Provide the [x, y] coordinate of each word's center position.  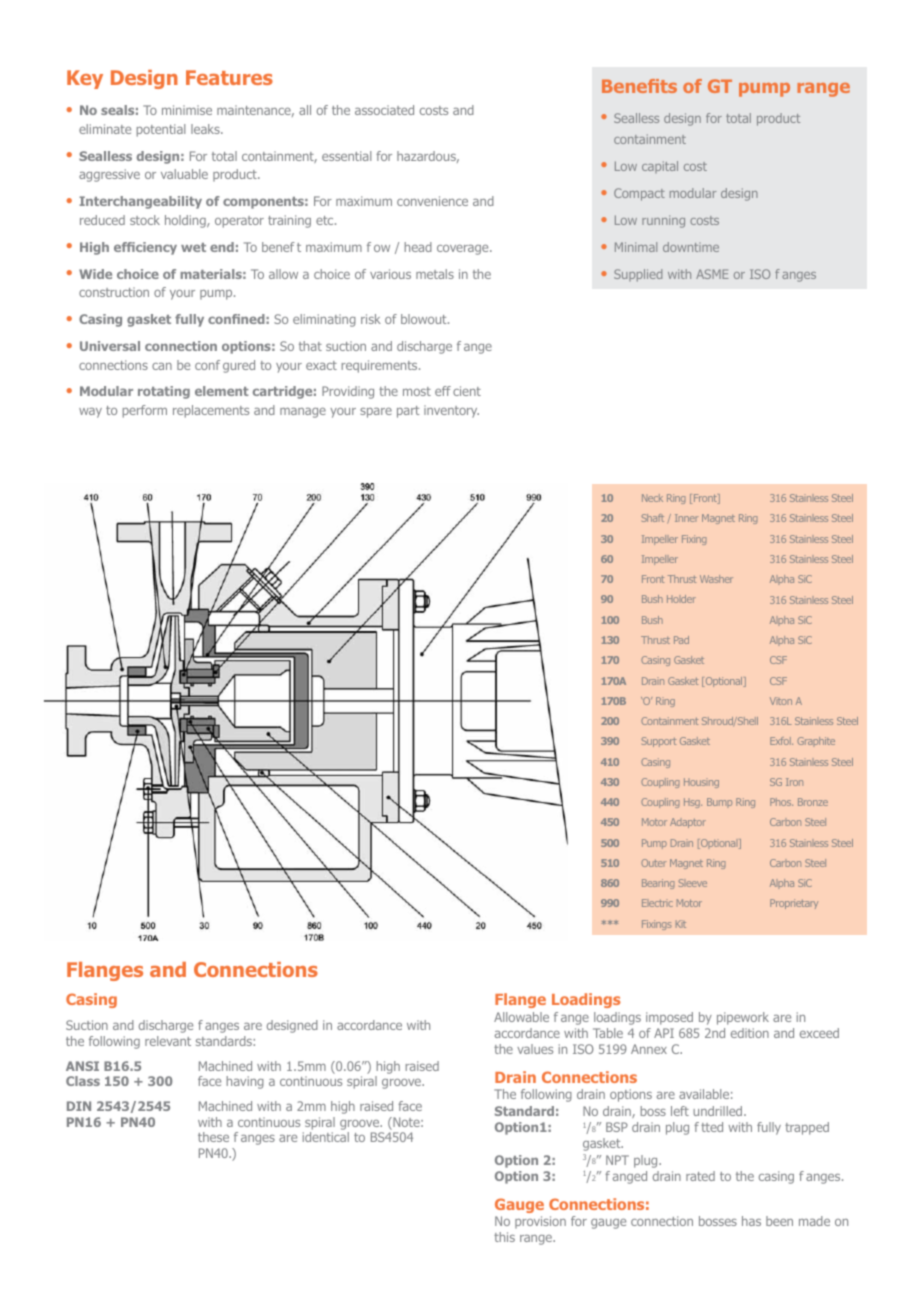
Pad [681, 640]
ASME [712, 274]
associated [384, 110]
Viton [781, 701]
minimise [187, 110]
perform [145, 411]
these [213, 1137]
